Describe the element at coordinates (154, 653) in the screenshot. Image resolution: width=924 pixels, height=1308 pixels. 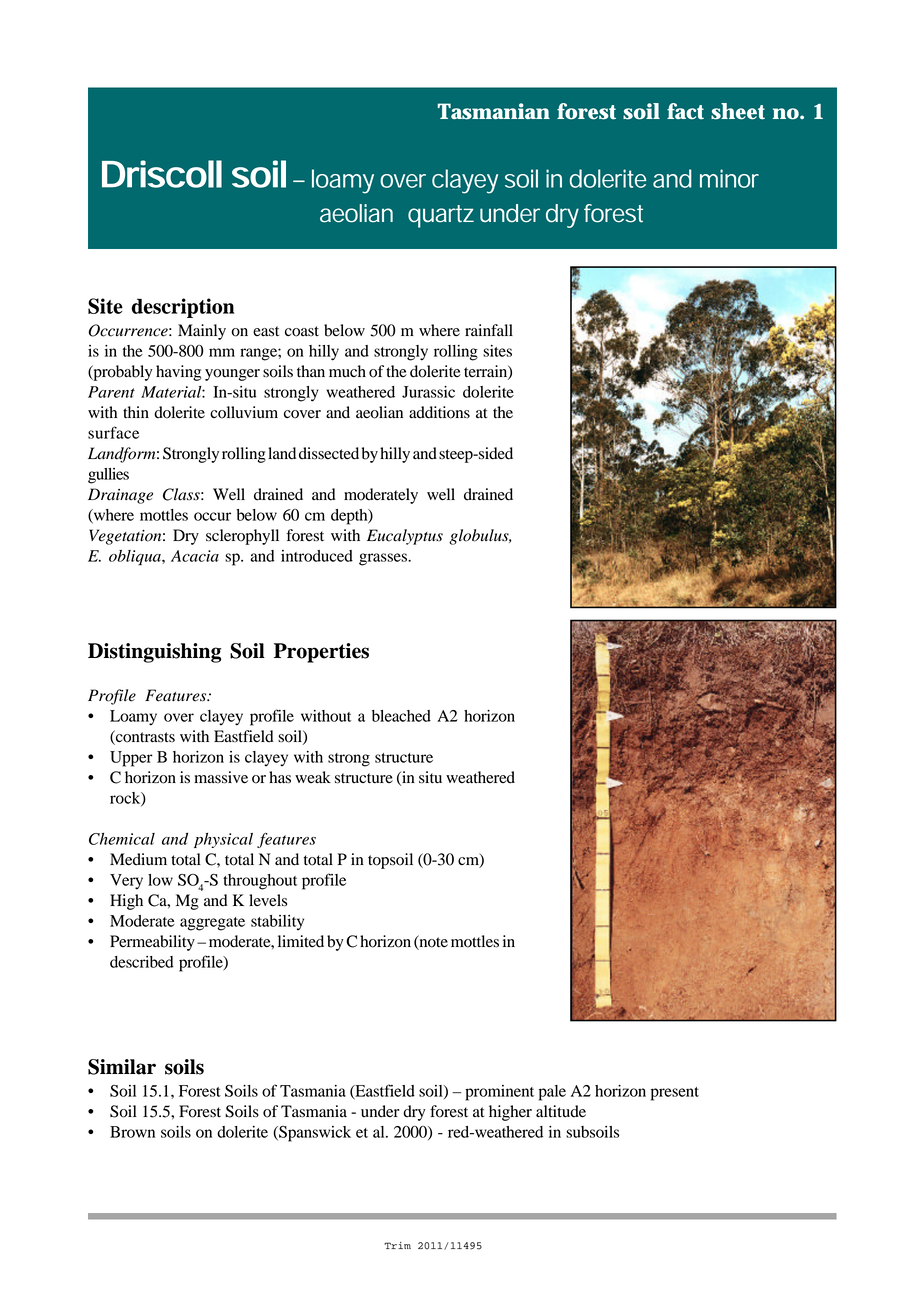
I see `Distinguishing` at that location.
